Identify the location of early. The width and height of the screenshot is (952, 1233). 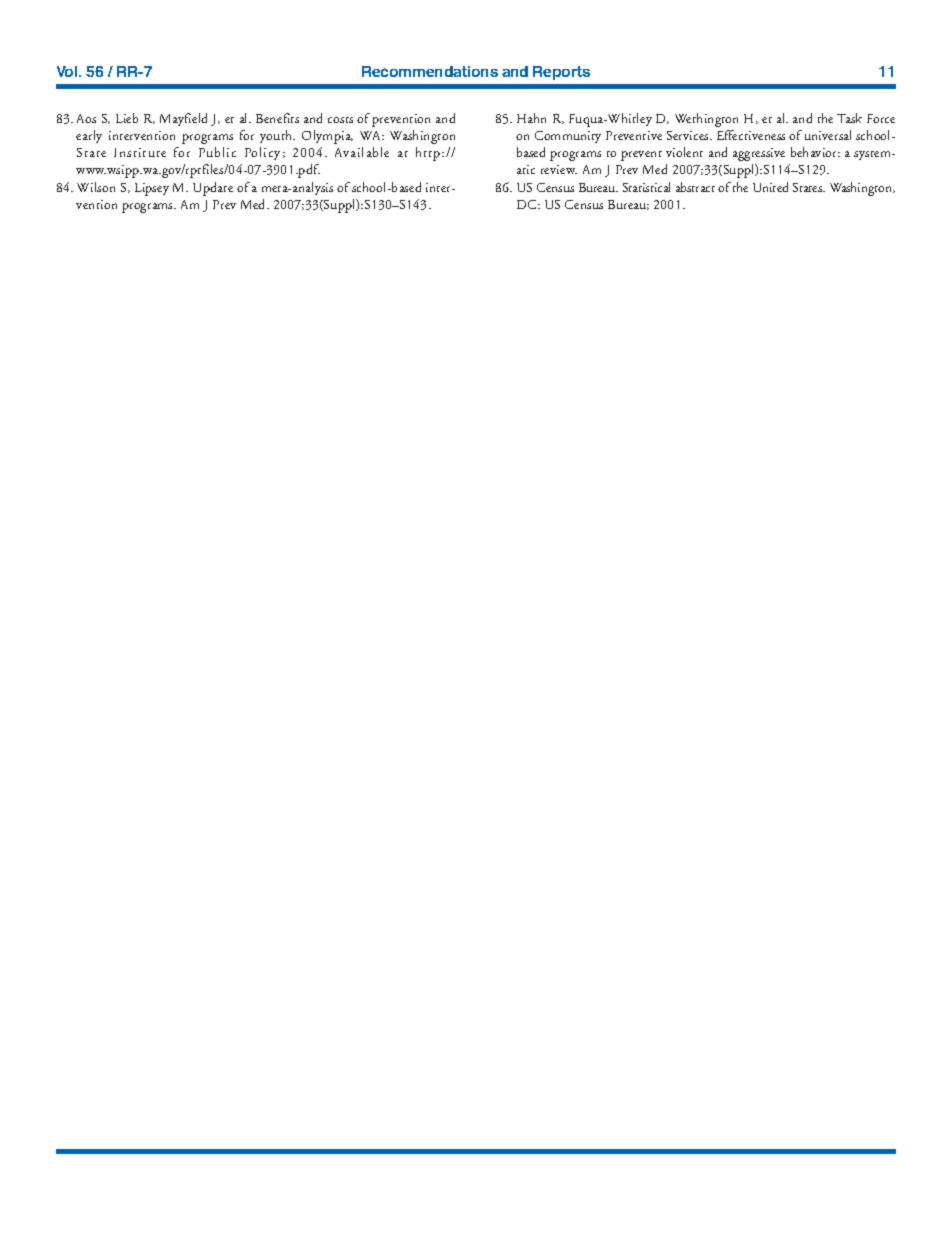
(89, 136).
